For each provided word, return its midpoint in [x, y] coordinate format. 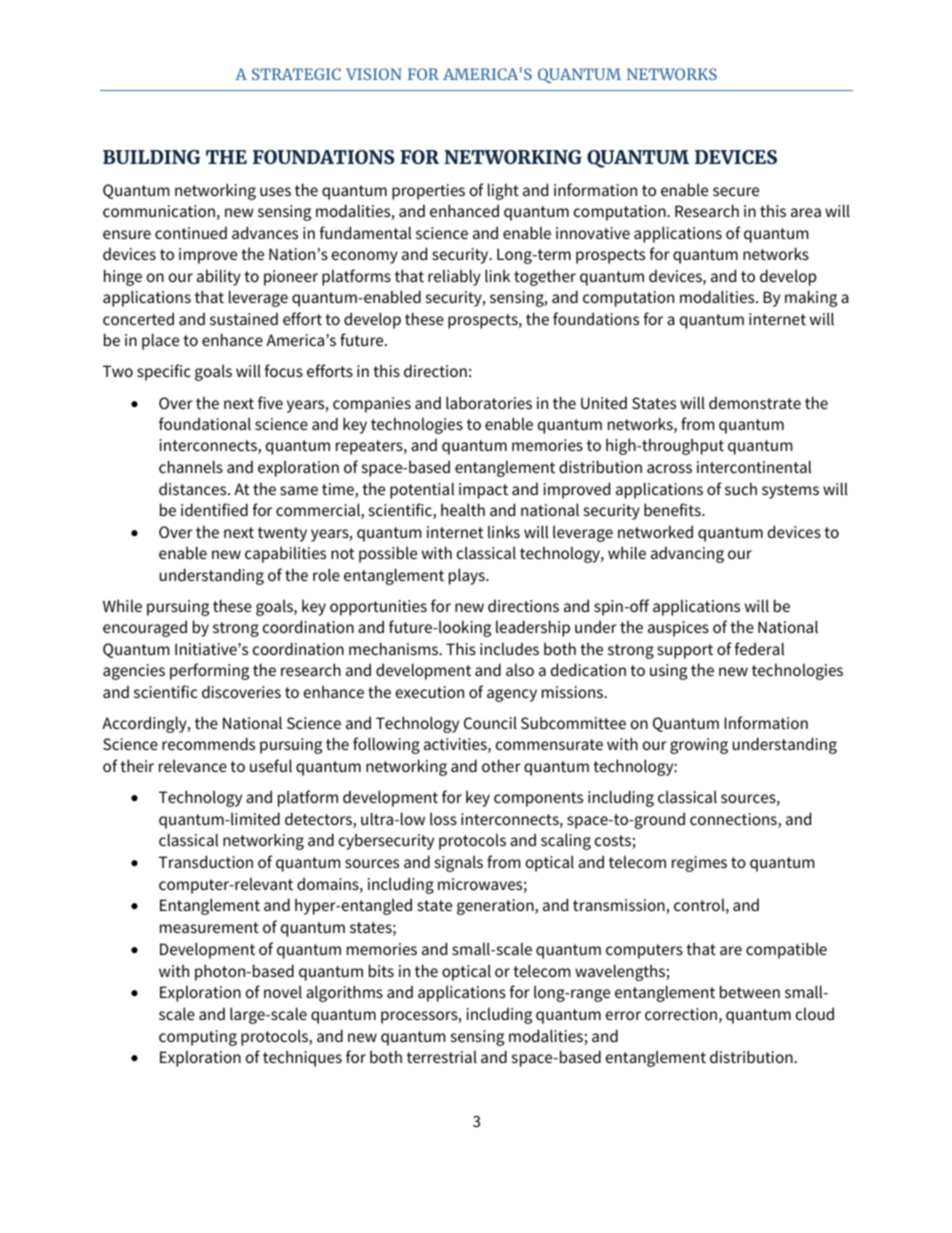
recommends [208, 743]
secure [736, 191]
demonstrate [755, 402]
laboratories [489, 402]
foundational [205, 423]
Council [490, 722]
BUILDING [151, 157]
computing [198, 1038]
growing [699, 746]
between [750, 991]
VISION [374, 74]
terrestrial [442, 1056]
